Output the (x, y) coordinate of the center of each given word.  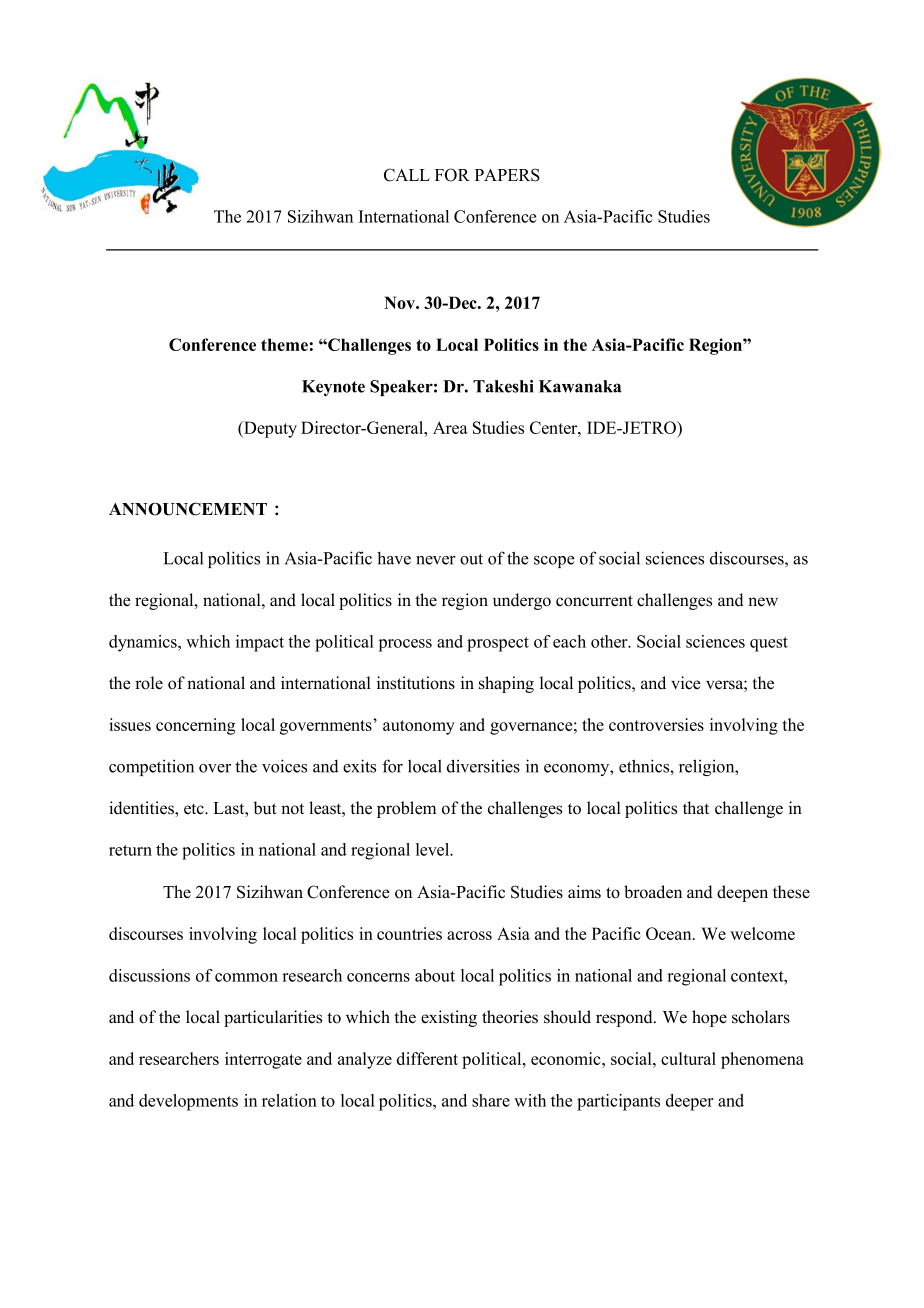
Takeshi (503, 386)
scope (554, 562)
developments (188, 1102)
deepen (742, 893)
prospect (498, 644)
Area (450, 427)
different (427, 1058)
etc (195, 809)
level (434, 849)
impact (260, 643)
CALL (407, 175)
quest (769, 644)
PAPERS (507, 175)
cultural (688, 1058)
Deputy (269, 429)
